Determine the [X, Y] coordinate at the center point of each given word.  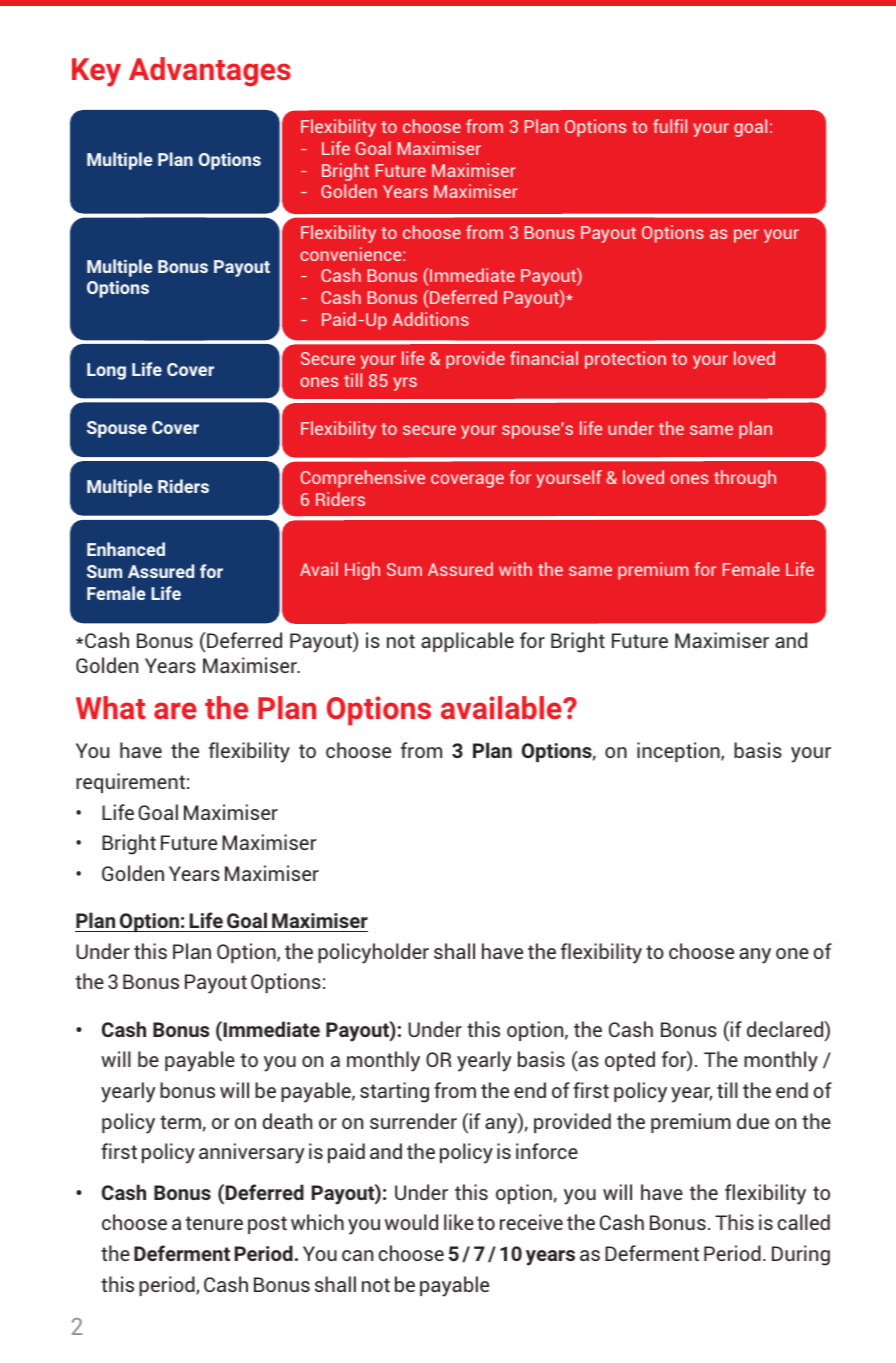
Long [106, 371]
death [287, 1121]
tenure [214, 1223]
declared [786, 1030]
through [745, 479]
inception [679, 752]
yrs [405, 384]
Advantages [210, 72]
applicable [467, 642]
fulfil [670, 126]
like [459, 1222]
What [110, 707]
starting [394, 1092]
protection [625, 360]
